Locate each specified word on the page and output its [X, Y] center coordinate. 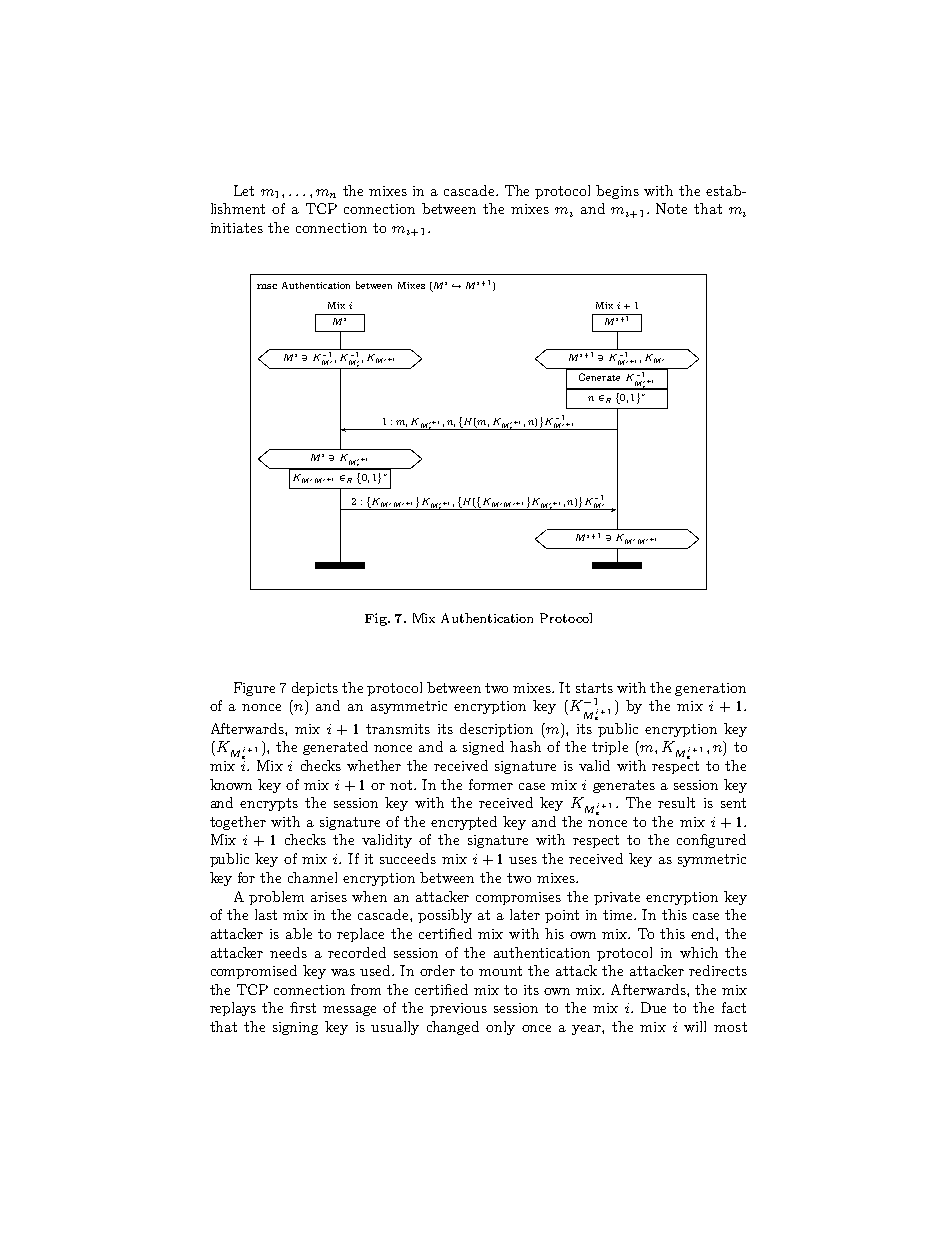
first [303, 1007]
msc [267, 286]
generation [710, 689]
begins [617, 192]
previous [458, 1009]
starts [594, 688]
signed [483, 748]
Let [244, 190]
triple [610, 748]
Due [653, 1007]
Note [671, 208]
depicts [315, 689]
